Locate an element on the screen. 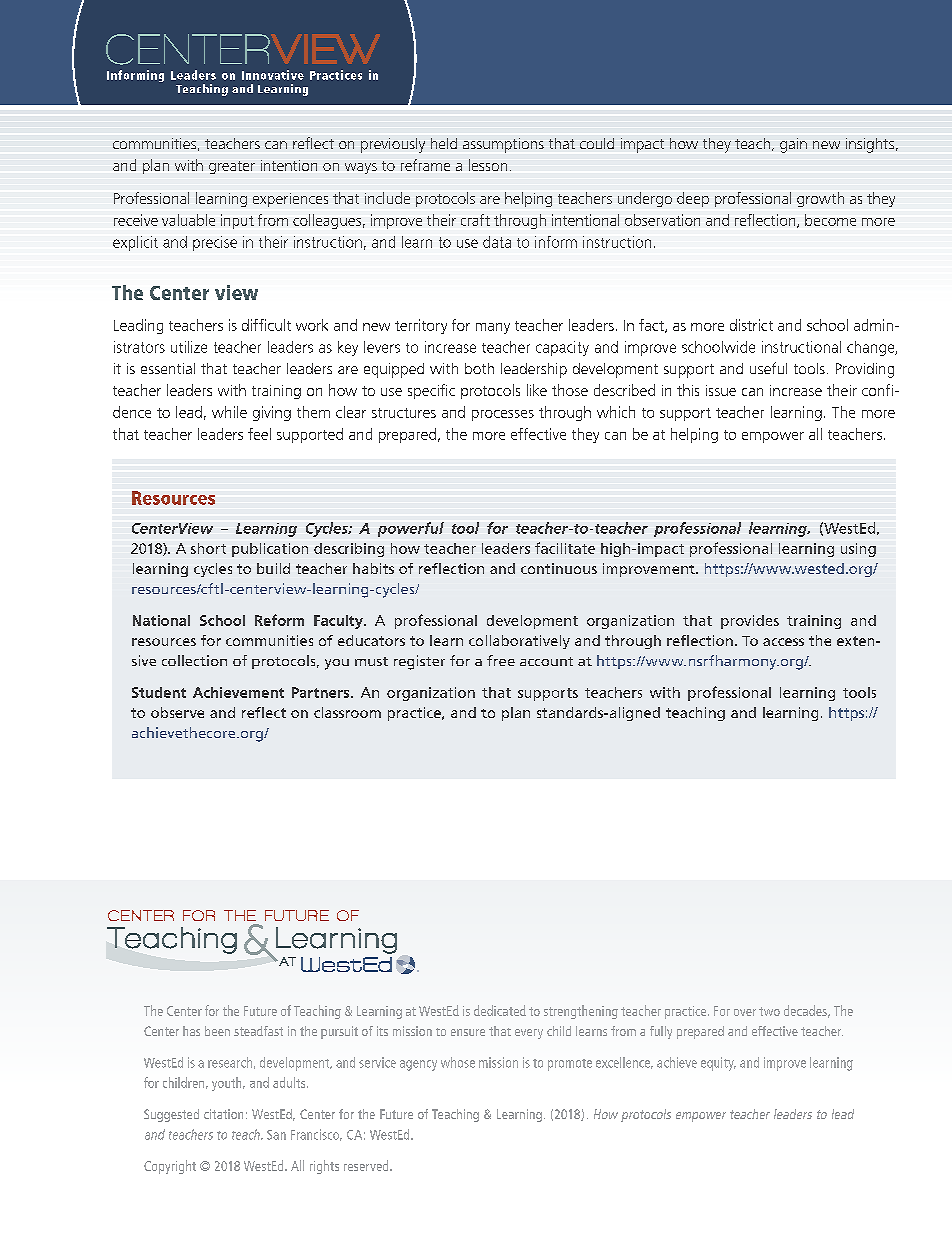 Image resolution: width=952 pixels, height=1233 pixels. been is located at coordinates (217, 1031).
